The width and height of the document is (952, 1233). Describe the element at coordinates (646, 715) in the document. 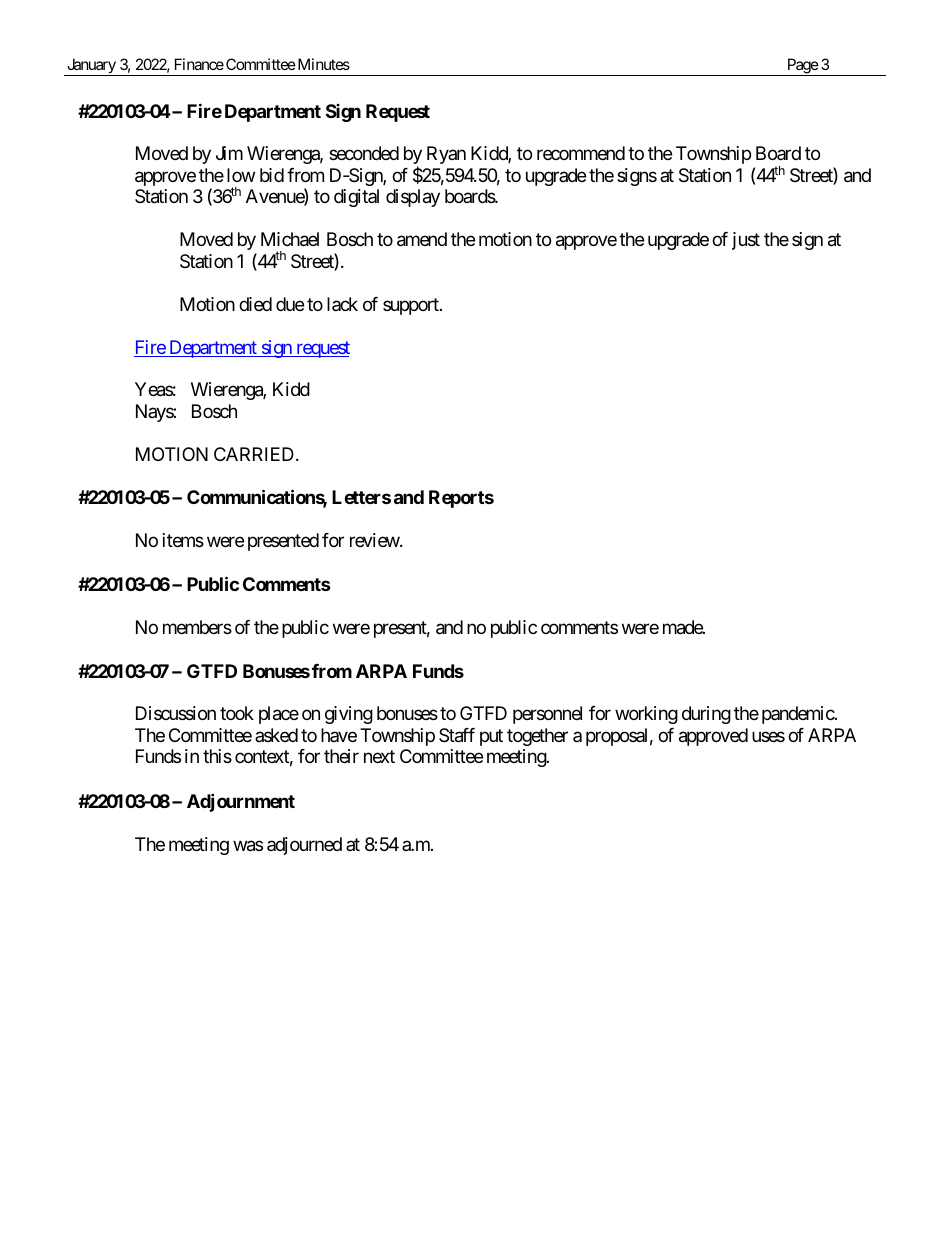

I see `working` at that location.
